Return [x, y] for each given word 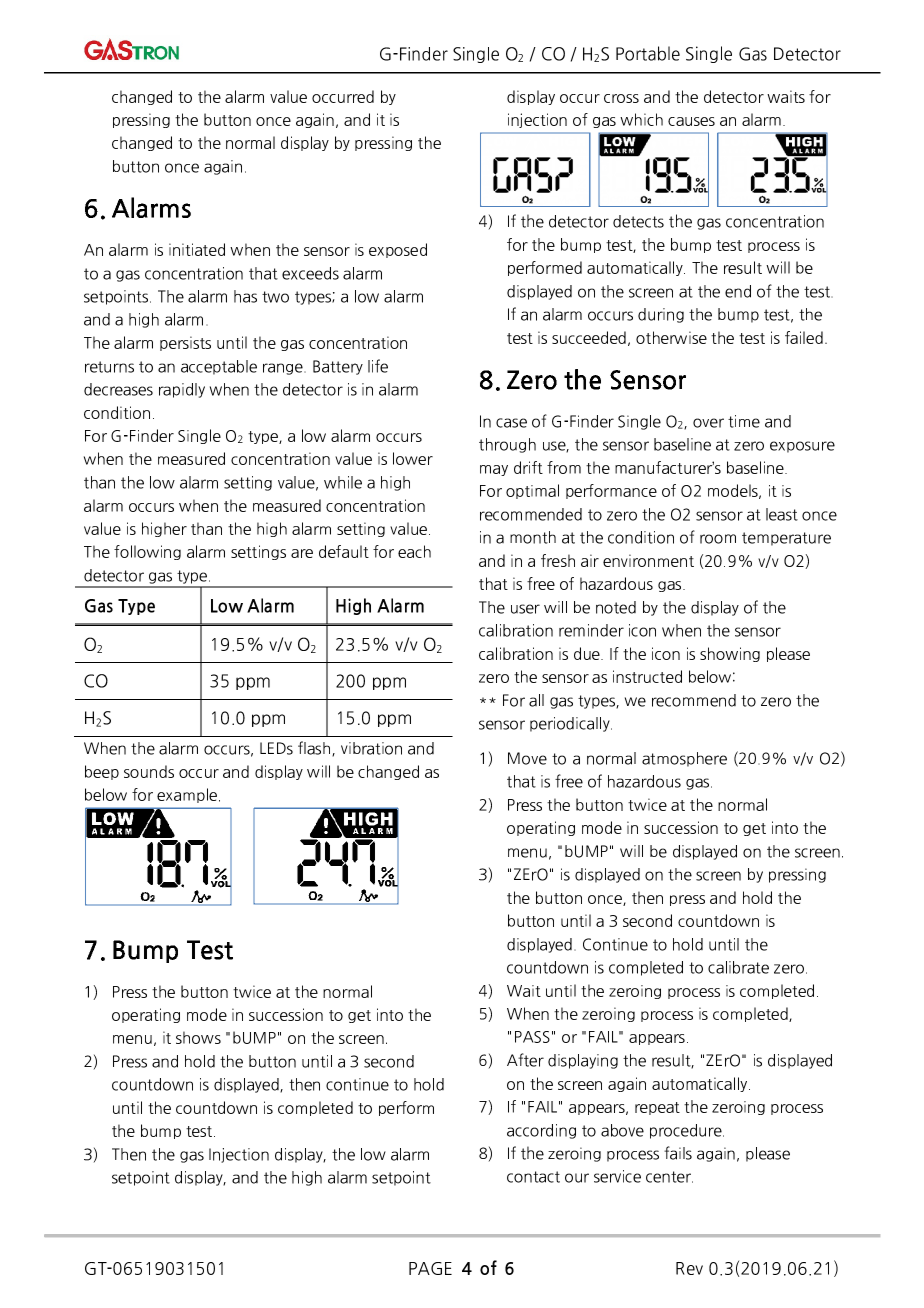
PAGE [430, 1268]
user [525, 609]
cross [621, 98]
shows [198, 1037]
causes [691, 121]
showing [730, 654]
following [147, 552]
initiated [197, 249]
